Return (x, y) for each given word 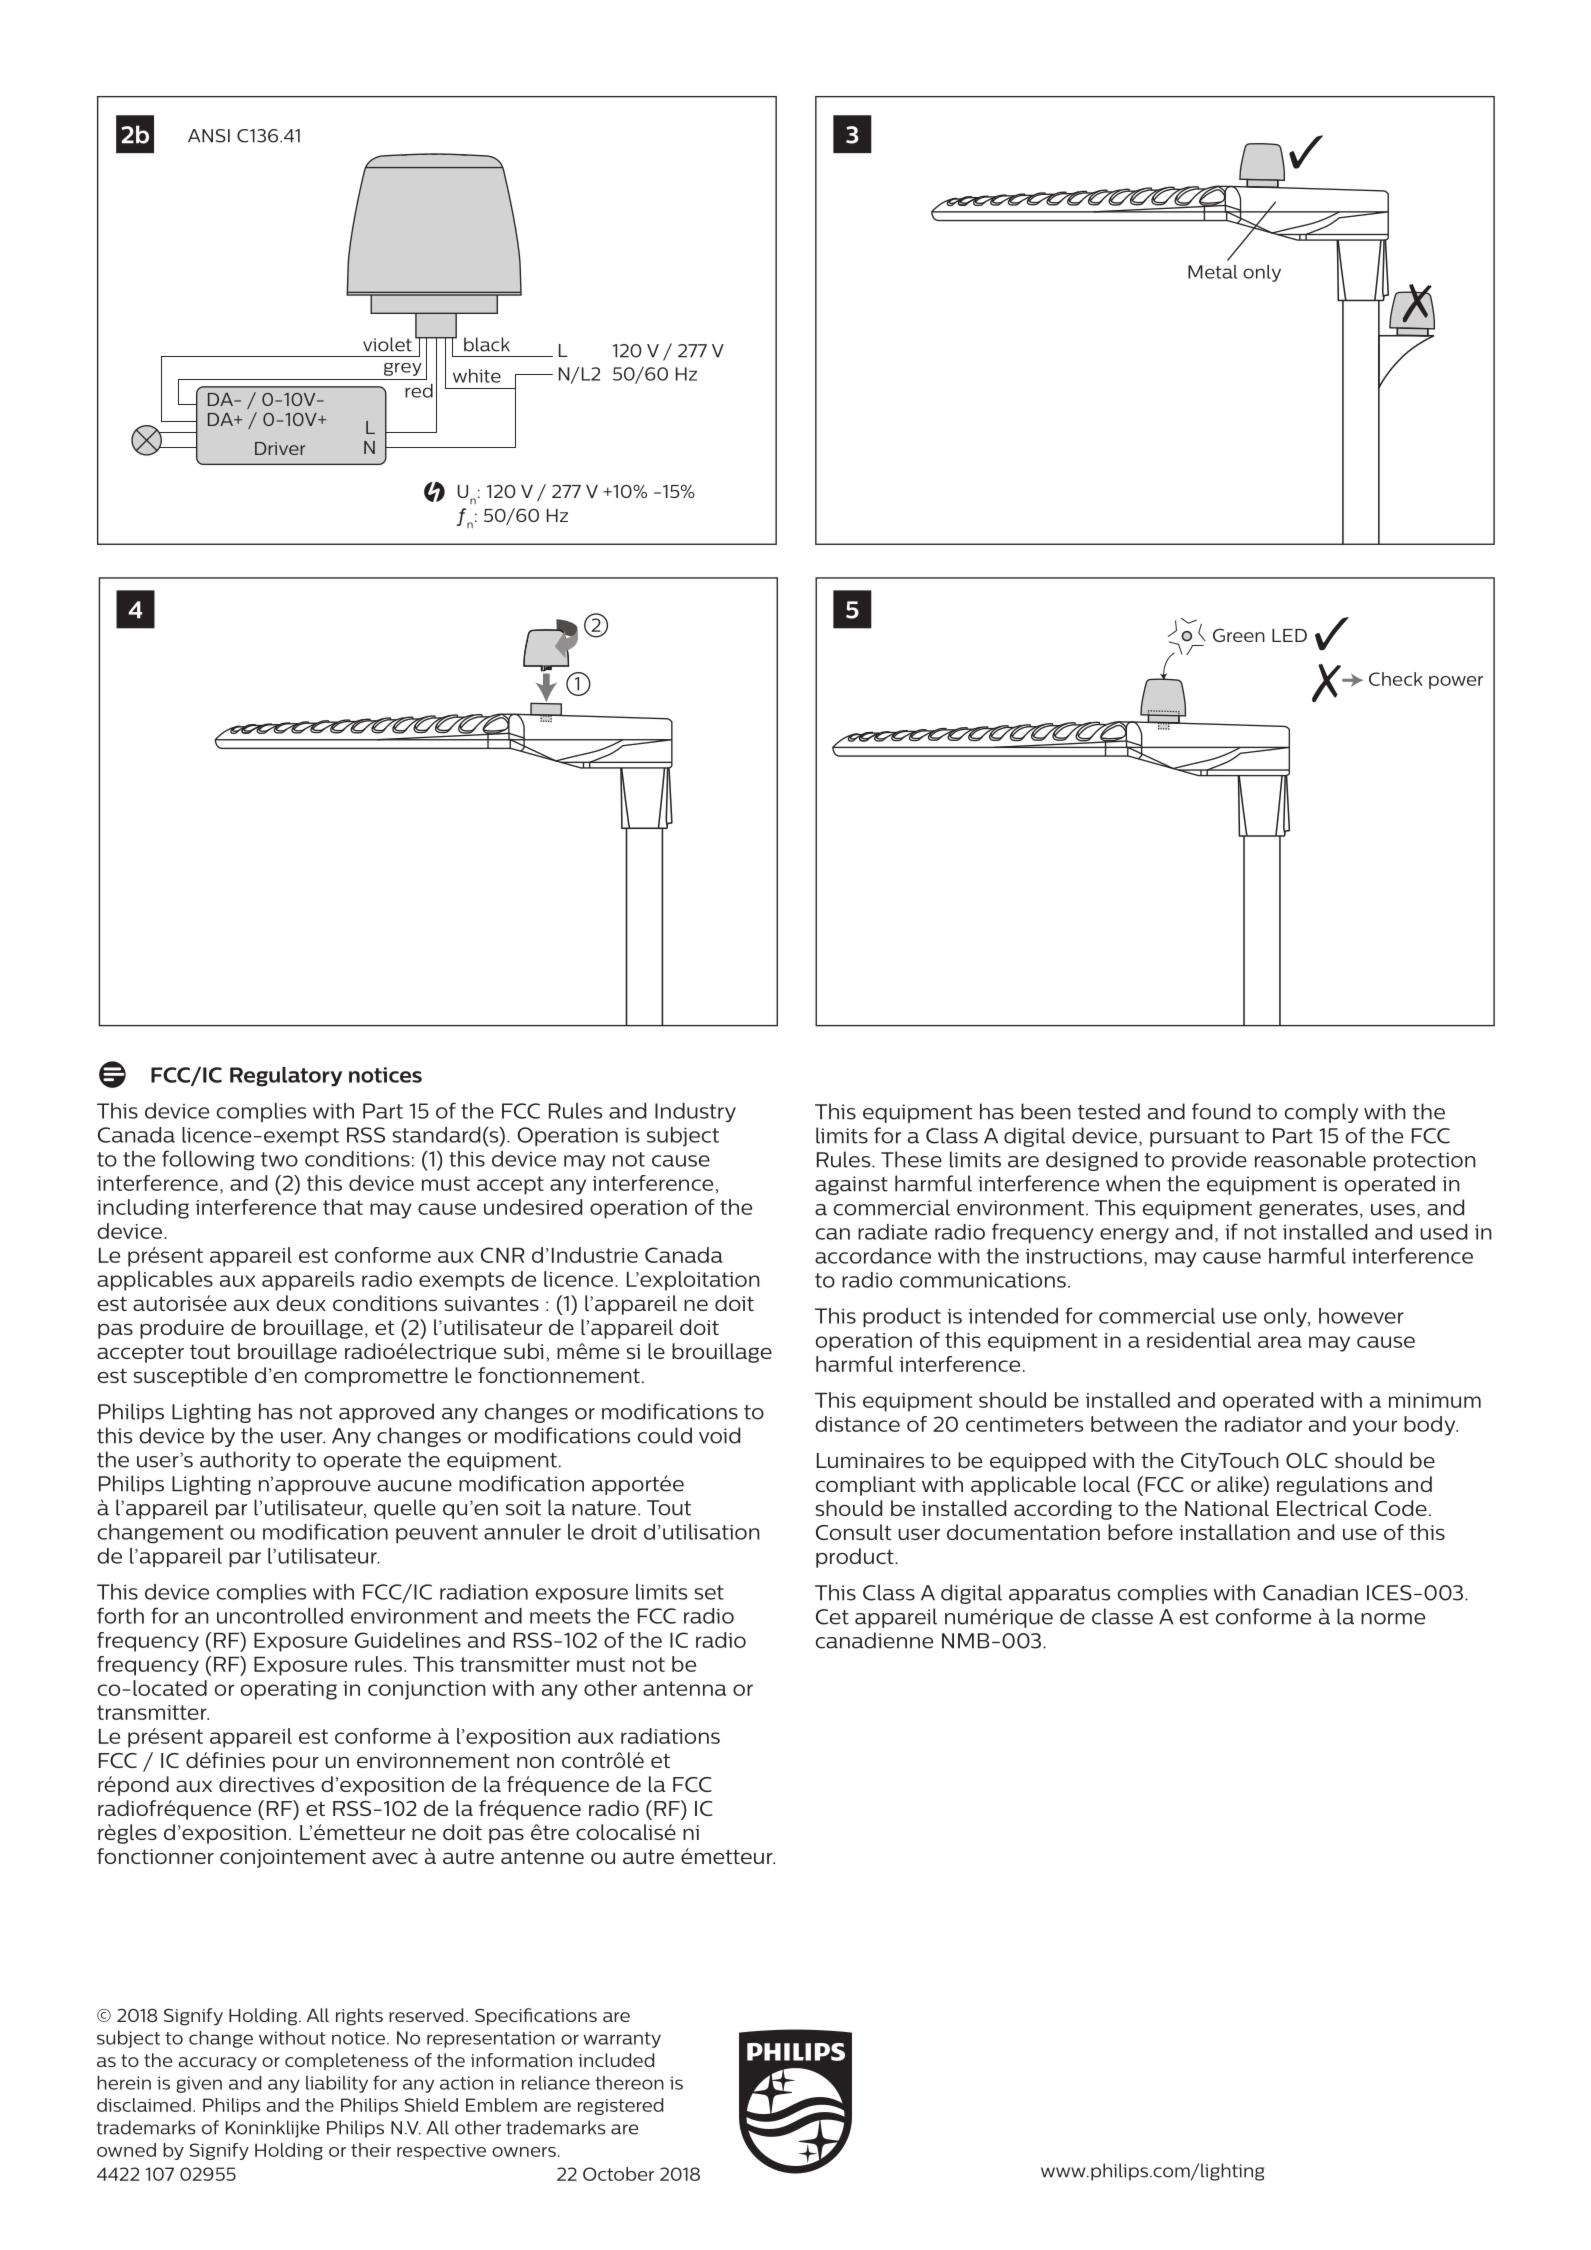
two (279, 1159)
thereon (629, 2083)
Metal (1212, 272)
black (487, 344)
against (851, 1185)
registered (620, 2106)
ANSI (209, 136)
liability (337, 2084)
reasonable (1310, 1159)
